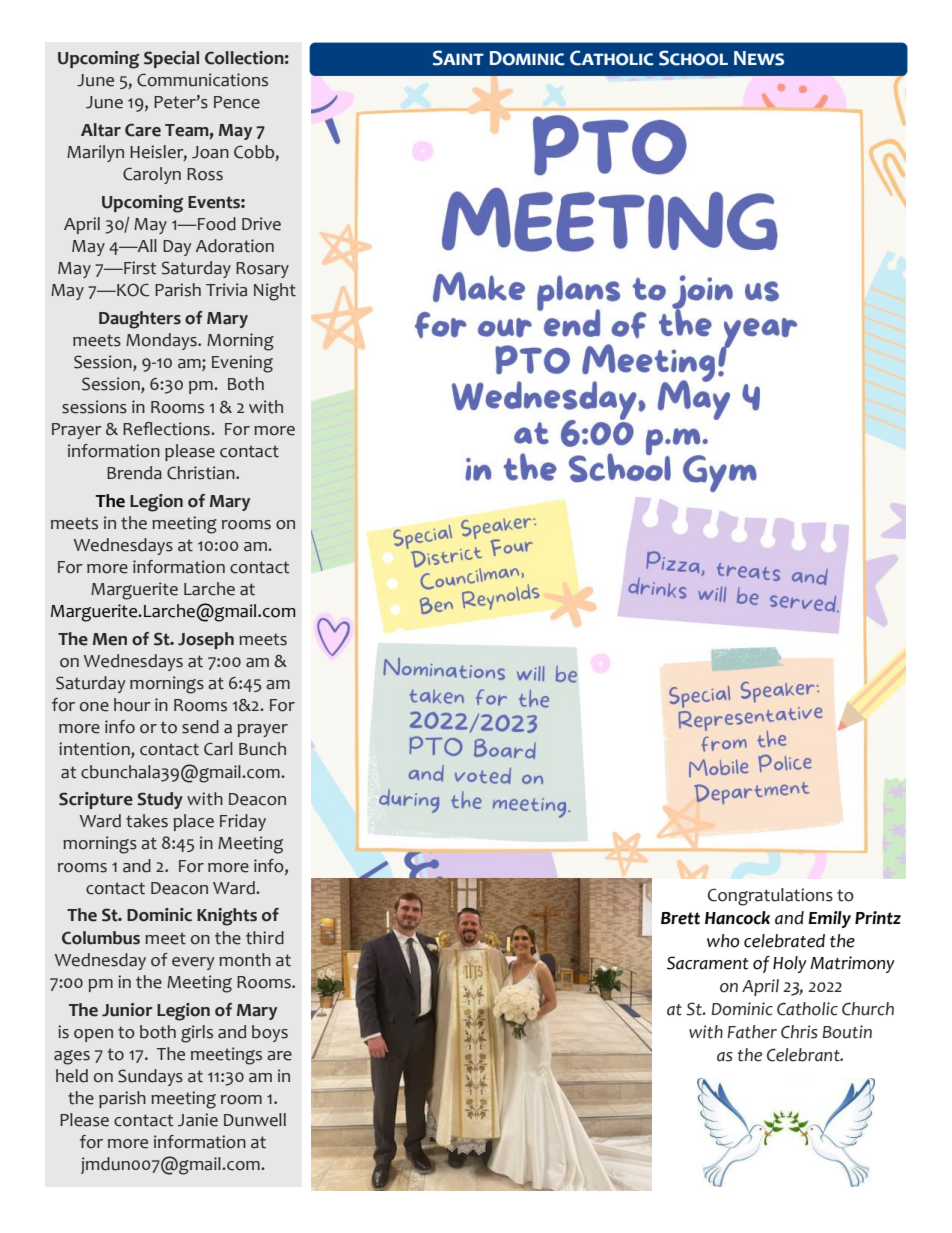 Image resolution: width=952 pixels, height=1233 pixels. I want to click on Congratulations, so click(770, 897).
